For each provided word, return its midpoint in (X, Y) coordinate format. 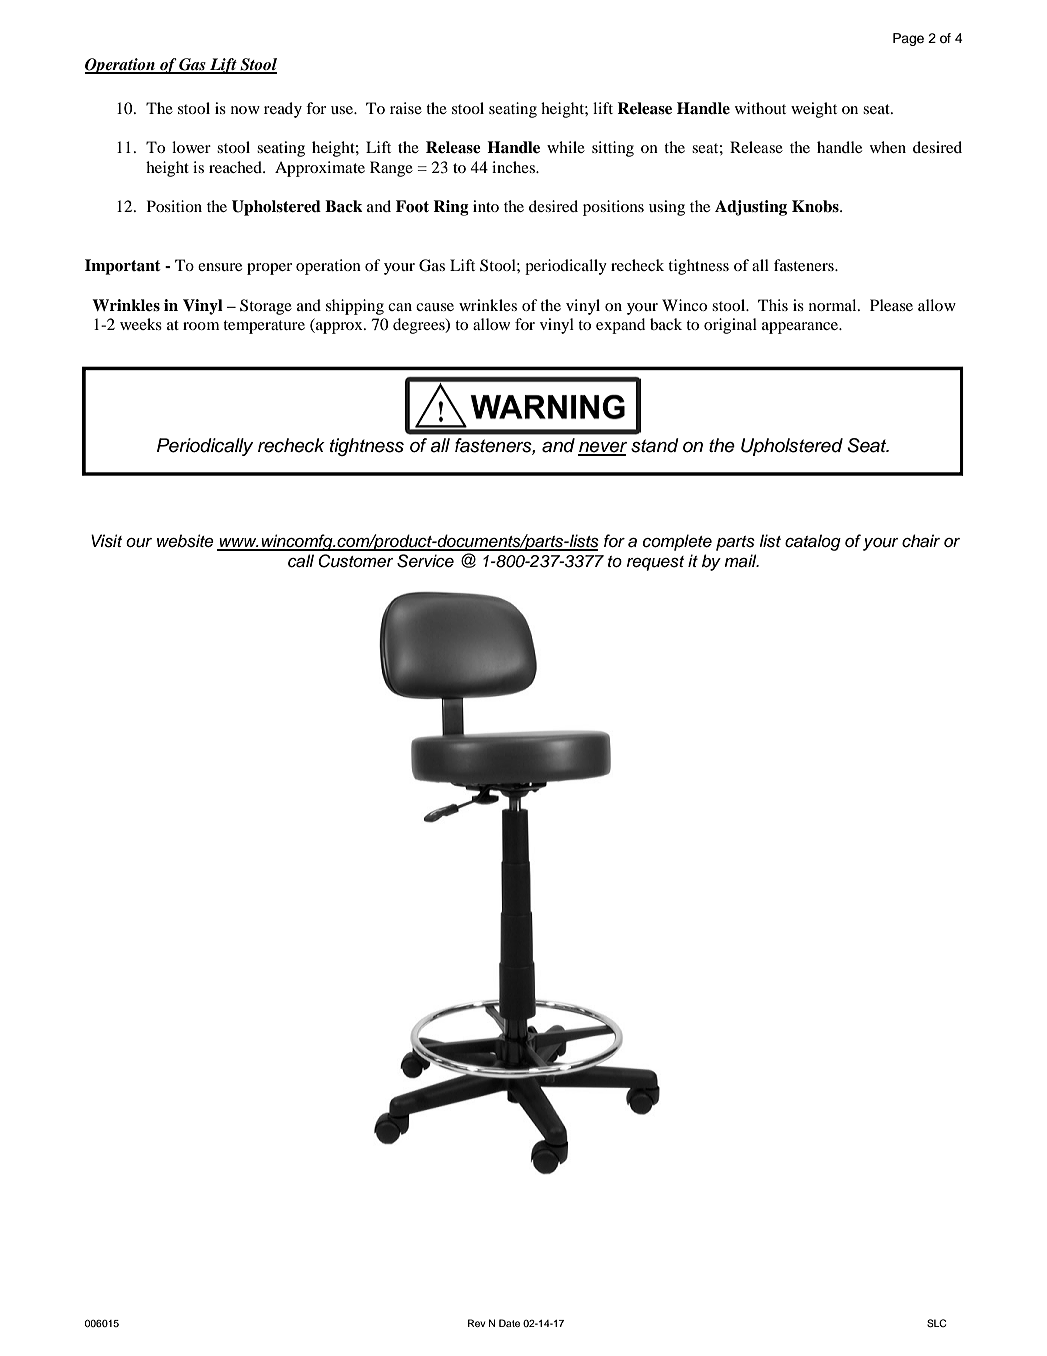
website (185, 541)
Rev (476, 1323)
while (566, 147)
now (245, 110)
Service (425, 561)
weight (814, 110)
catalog (813, 542)
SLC (936, 1323)
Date (509, 1323)
